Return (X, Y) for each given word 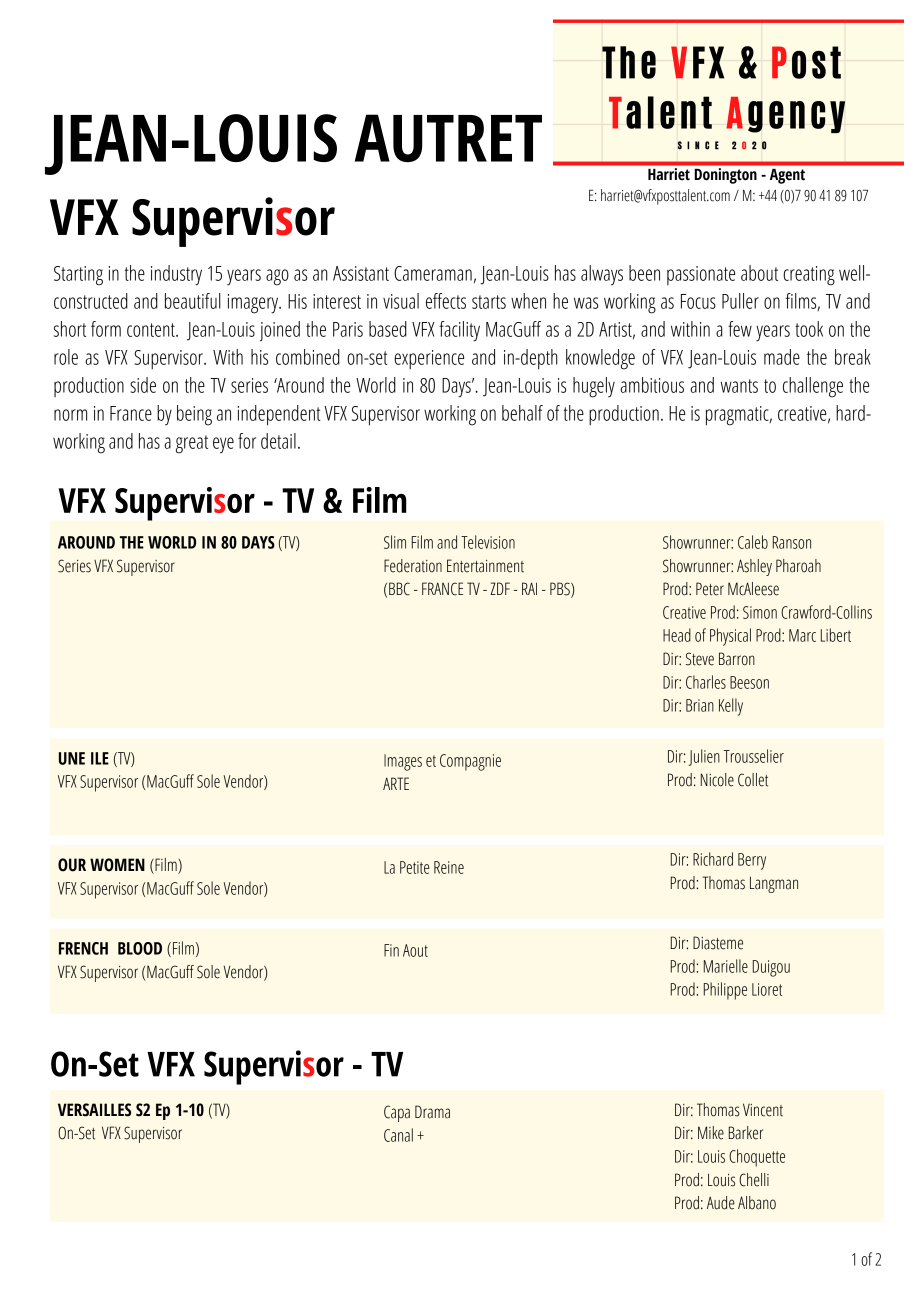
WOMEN (117, 865)
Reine (449, 867)
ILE (100, 758)
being (194, 415)
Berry (752, 861)
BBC (399, 589)
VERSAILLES (94, 1110)
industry (176, 275)
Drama (432, 1112)
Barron (737, 659)
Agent (787, 176)
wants (739, 386)
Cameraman (433, 273)
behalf (522, 413)
